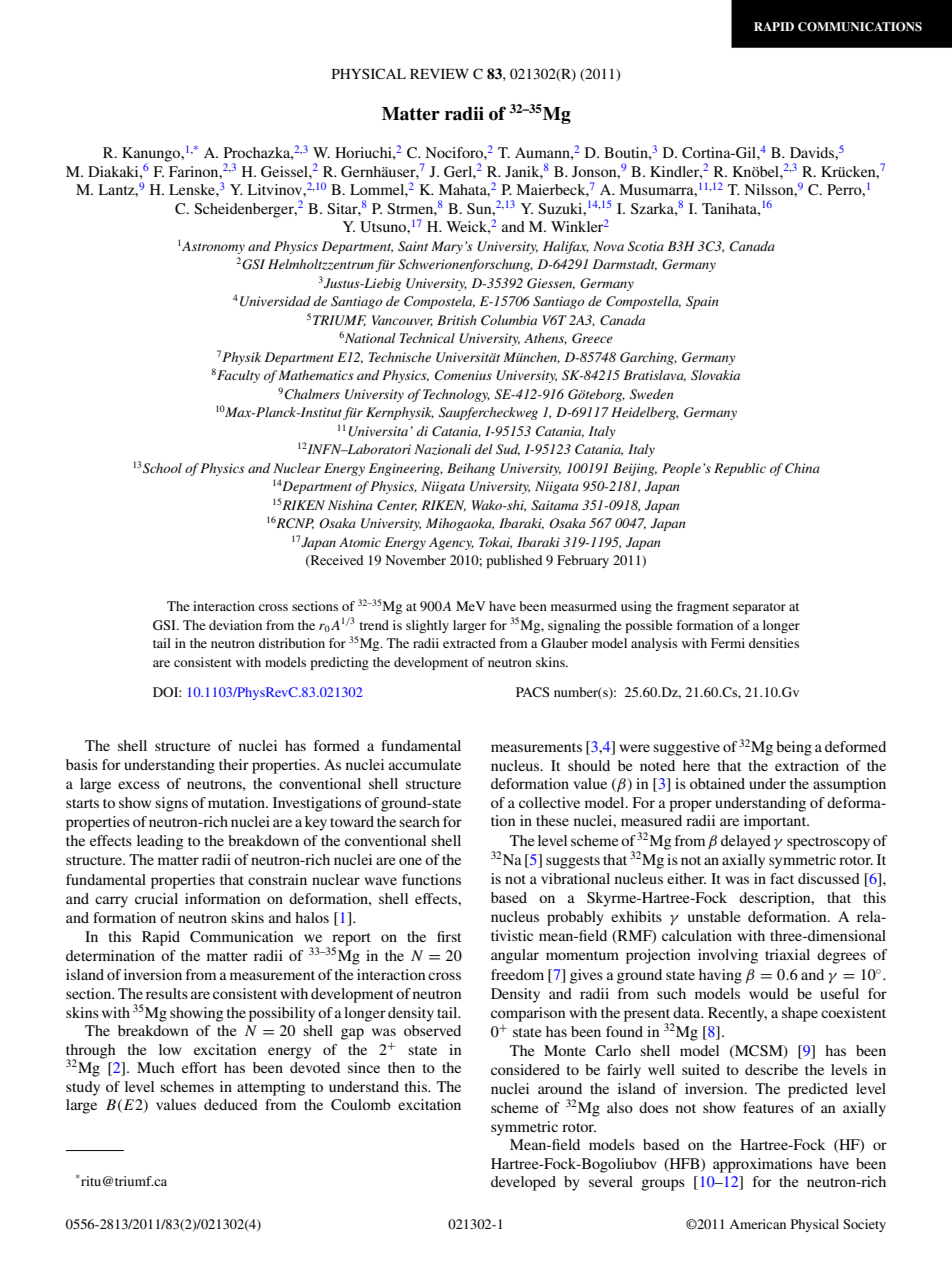  Describe the element at coordinates (774, 643) in the page. I see `densities` at that location.
